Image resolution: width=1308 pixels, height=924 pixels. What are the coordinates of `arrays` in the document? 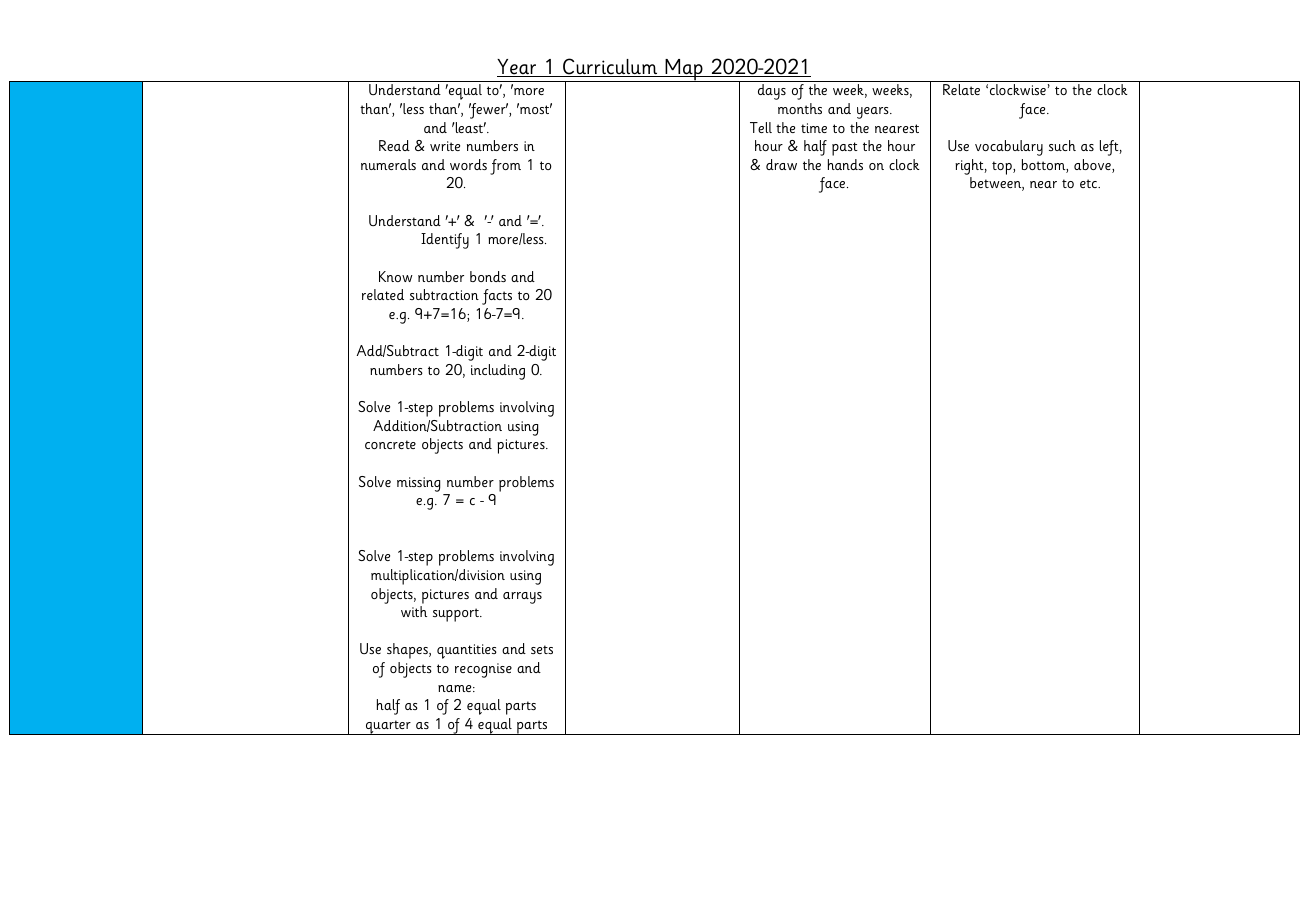 It's located at (522, 598).
